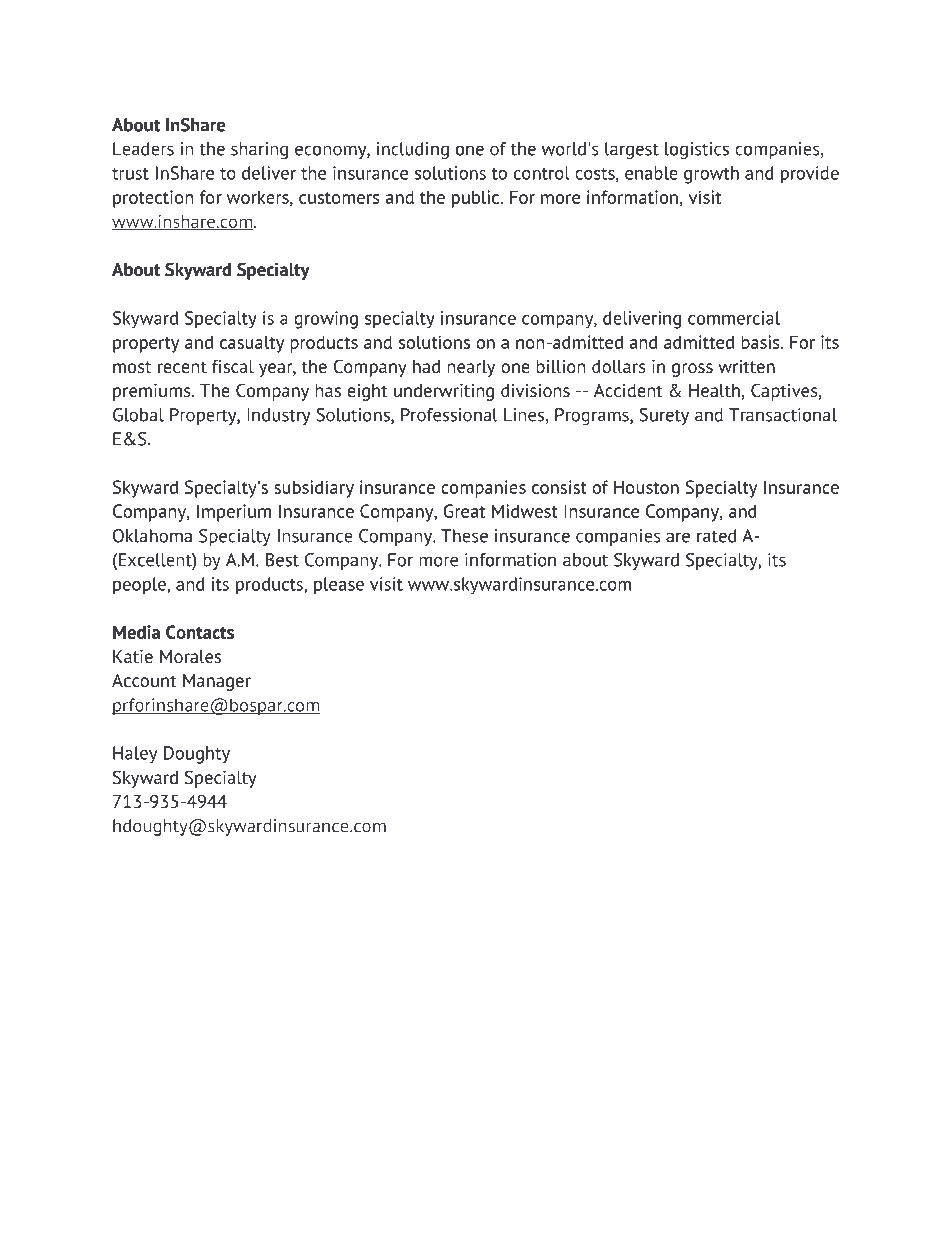 This screenshot has height=1233, width=952. What do you see at coordinates (449, 415) in the screenshot?
I see `Professional` at bounding box center [449, 415].
